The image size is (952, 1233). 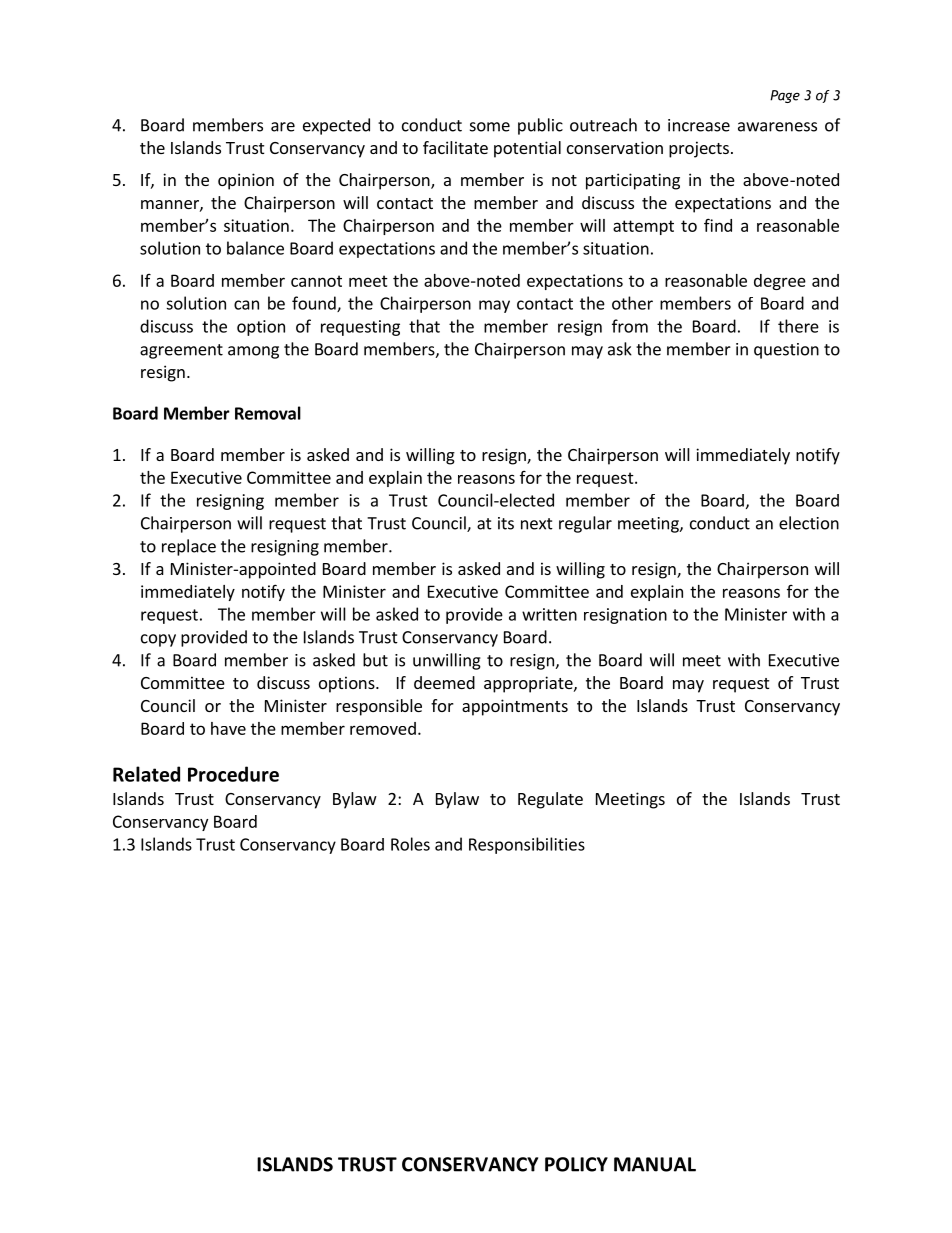 I want to click on increase, so click(x=699, y=125).
